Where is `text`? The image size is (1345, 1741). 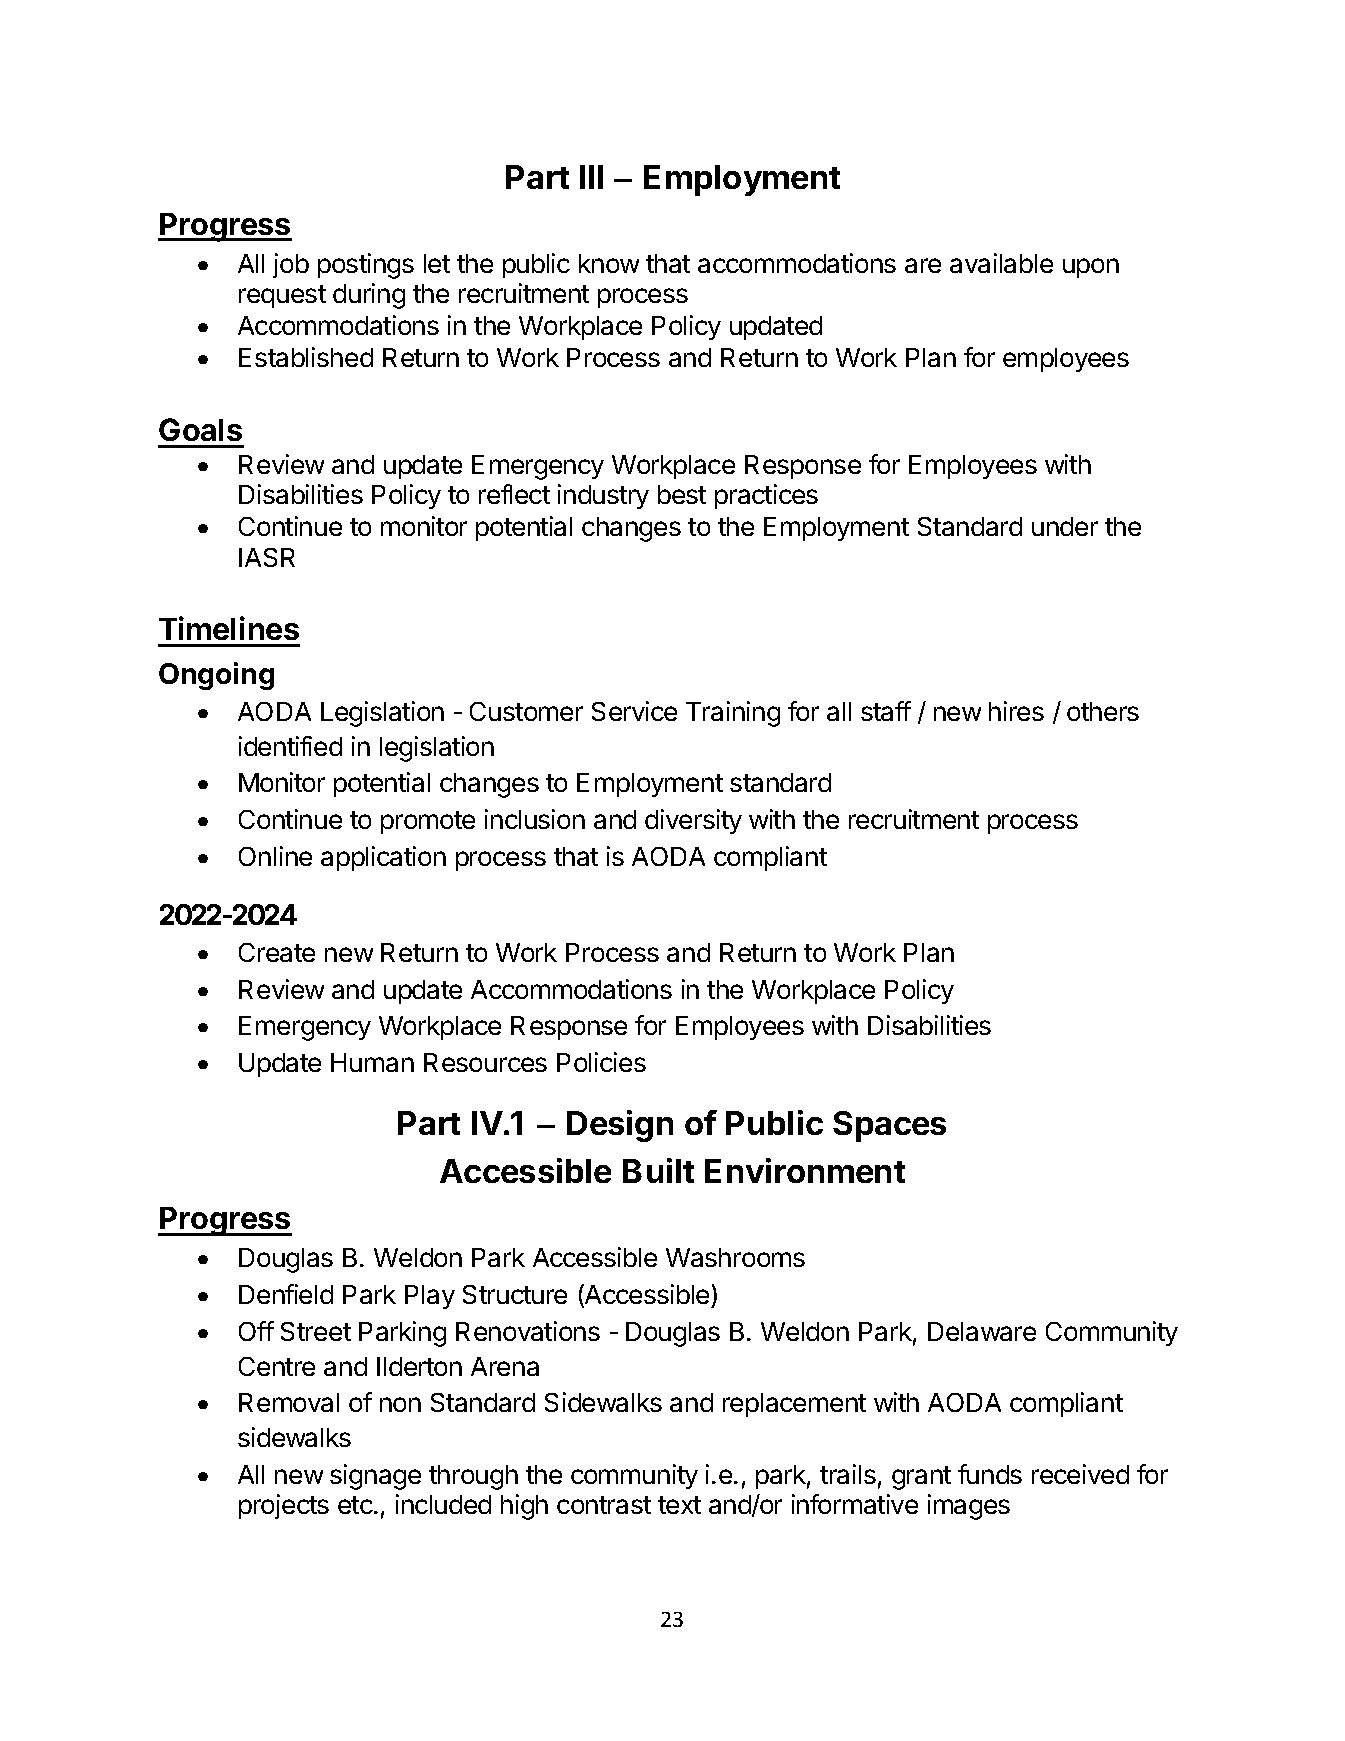
text is located at coordinates (679, 1505).
